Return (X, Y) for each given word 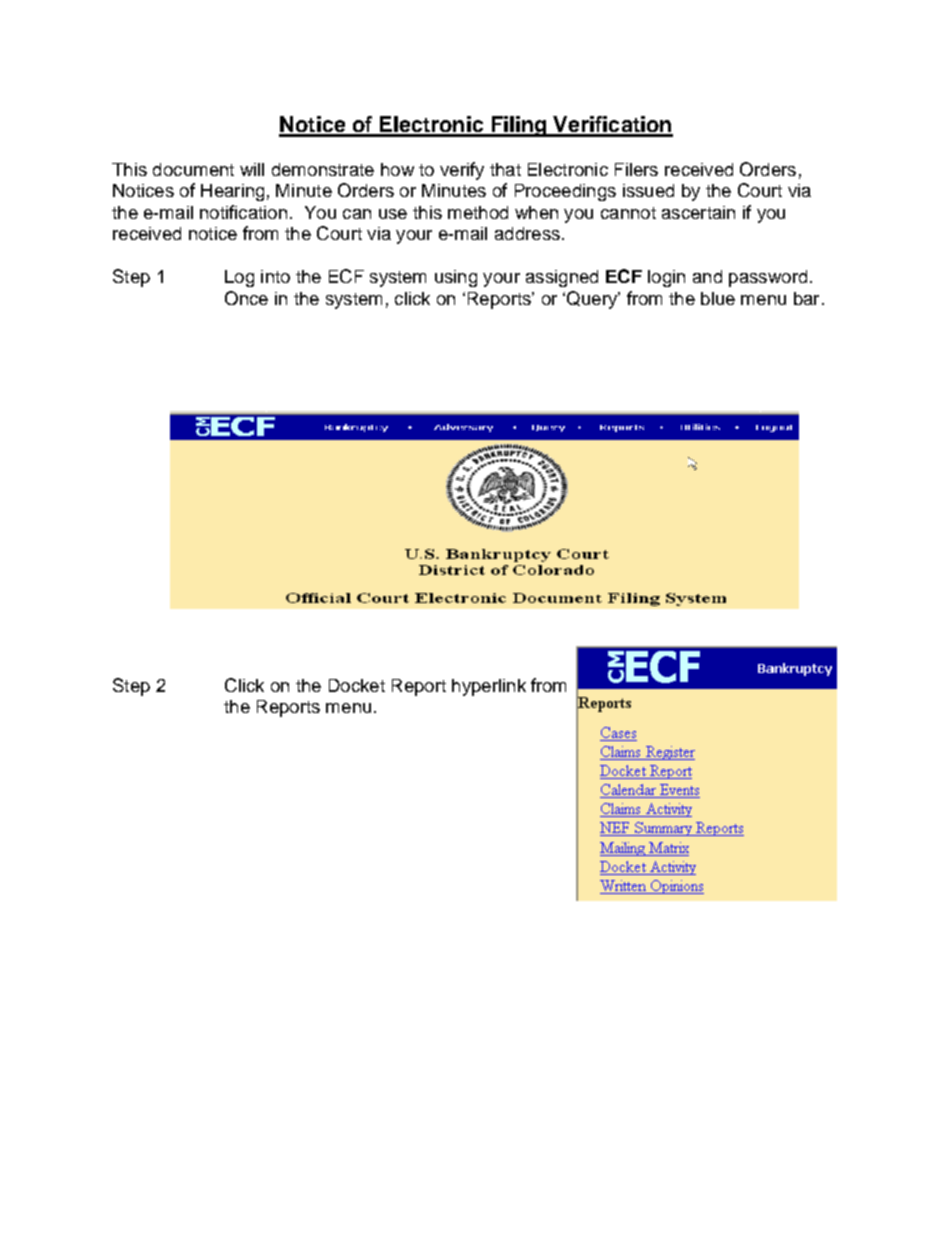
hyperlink (489, 687)
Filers (636, 169)
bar (806, 298)
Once (246, 298)
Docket (357, 685)
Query (593, 300)
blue (718, 298)
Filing (519, 126)
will (252, 169)
